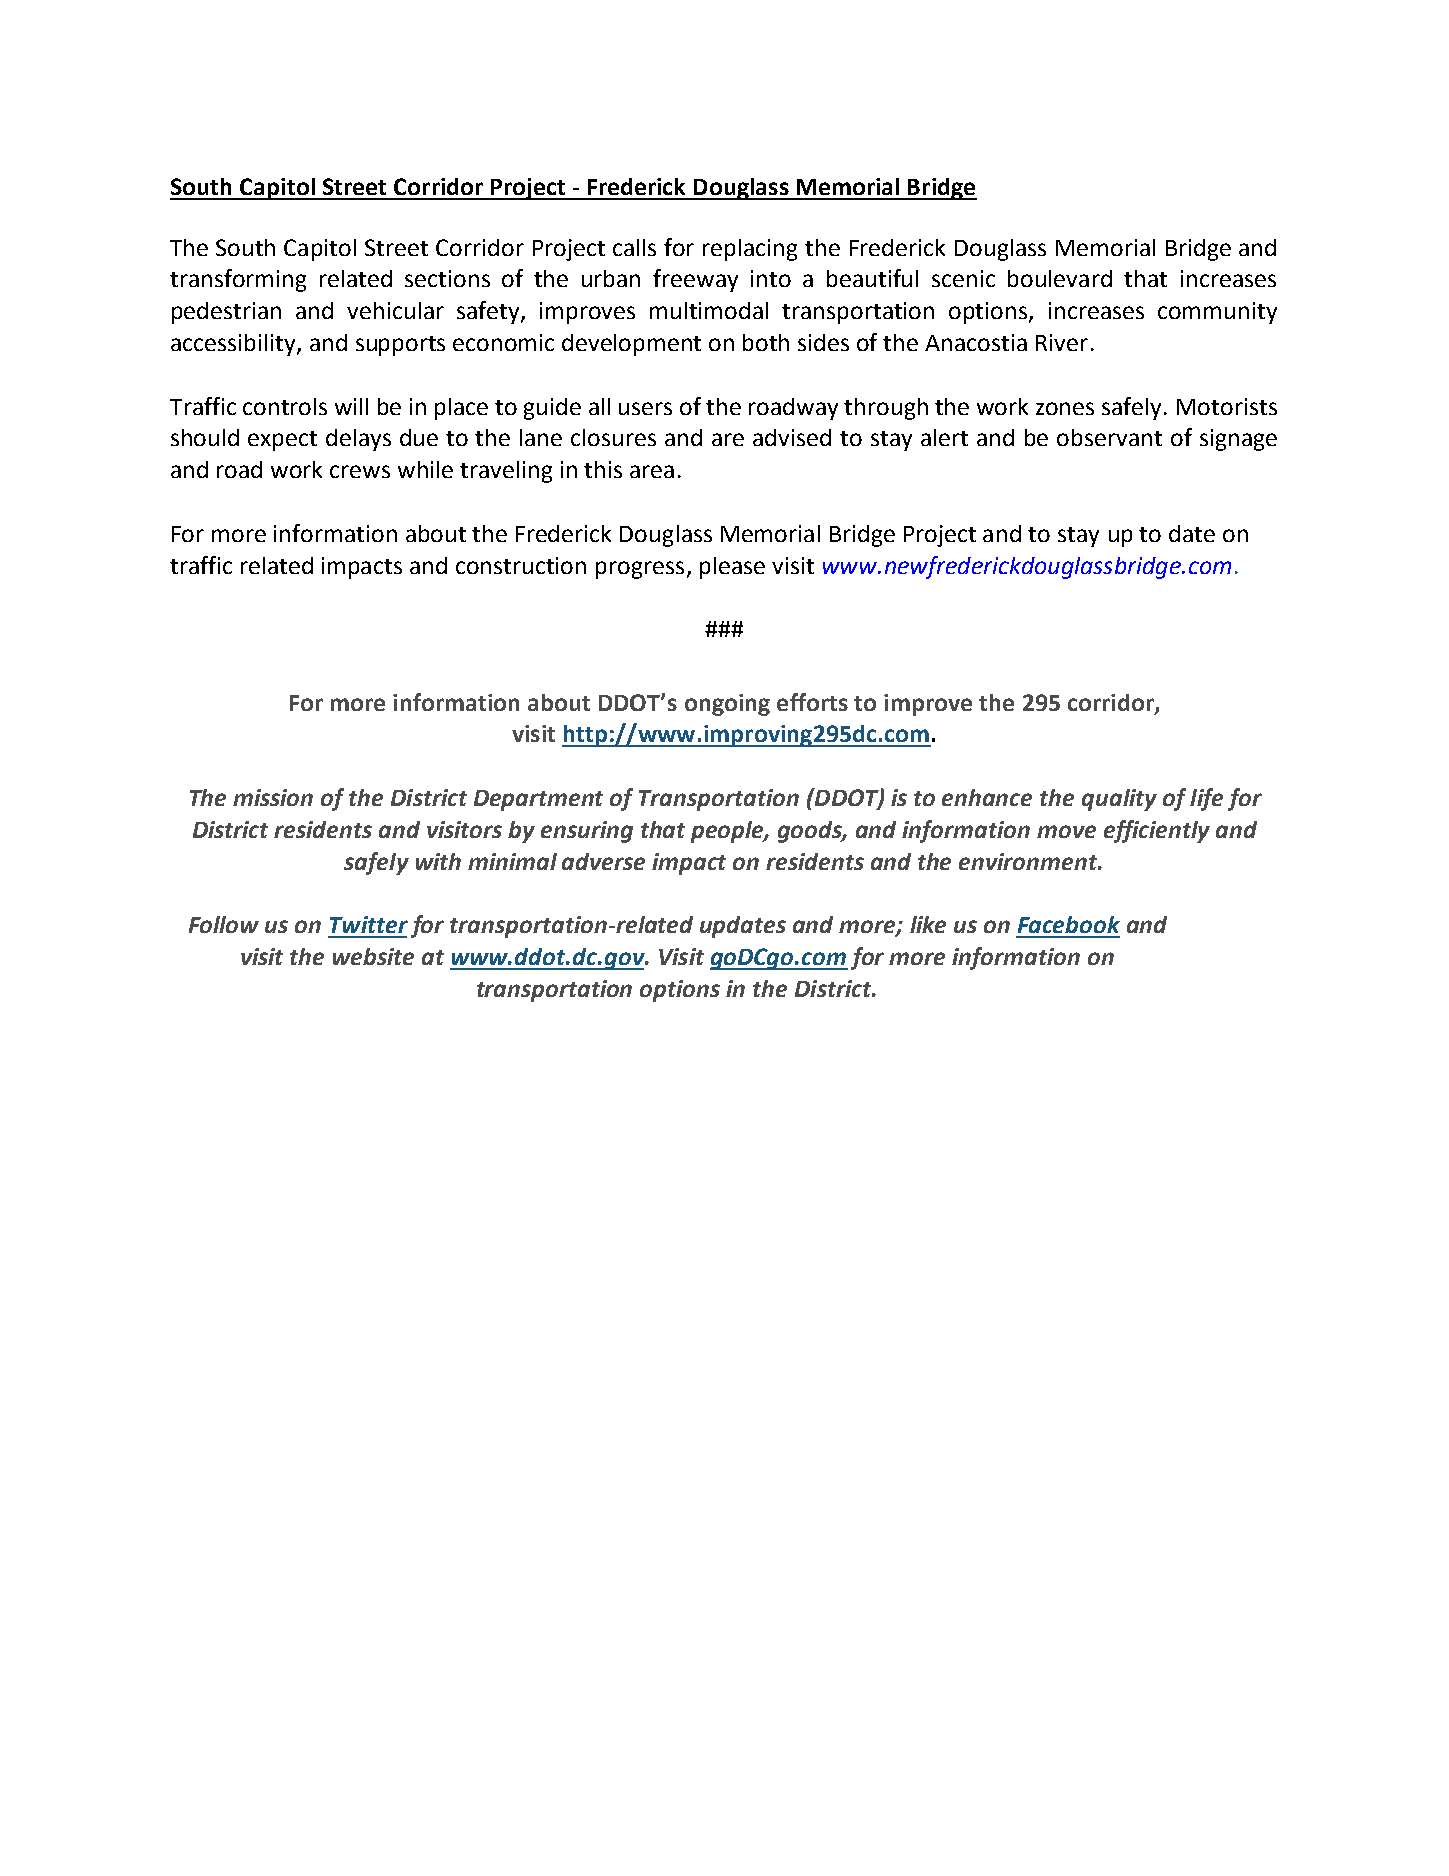  I want to click on transforming, so click(238, 280).
